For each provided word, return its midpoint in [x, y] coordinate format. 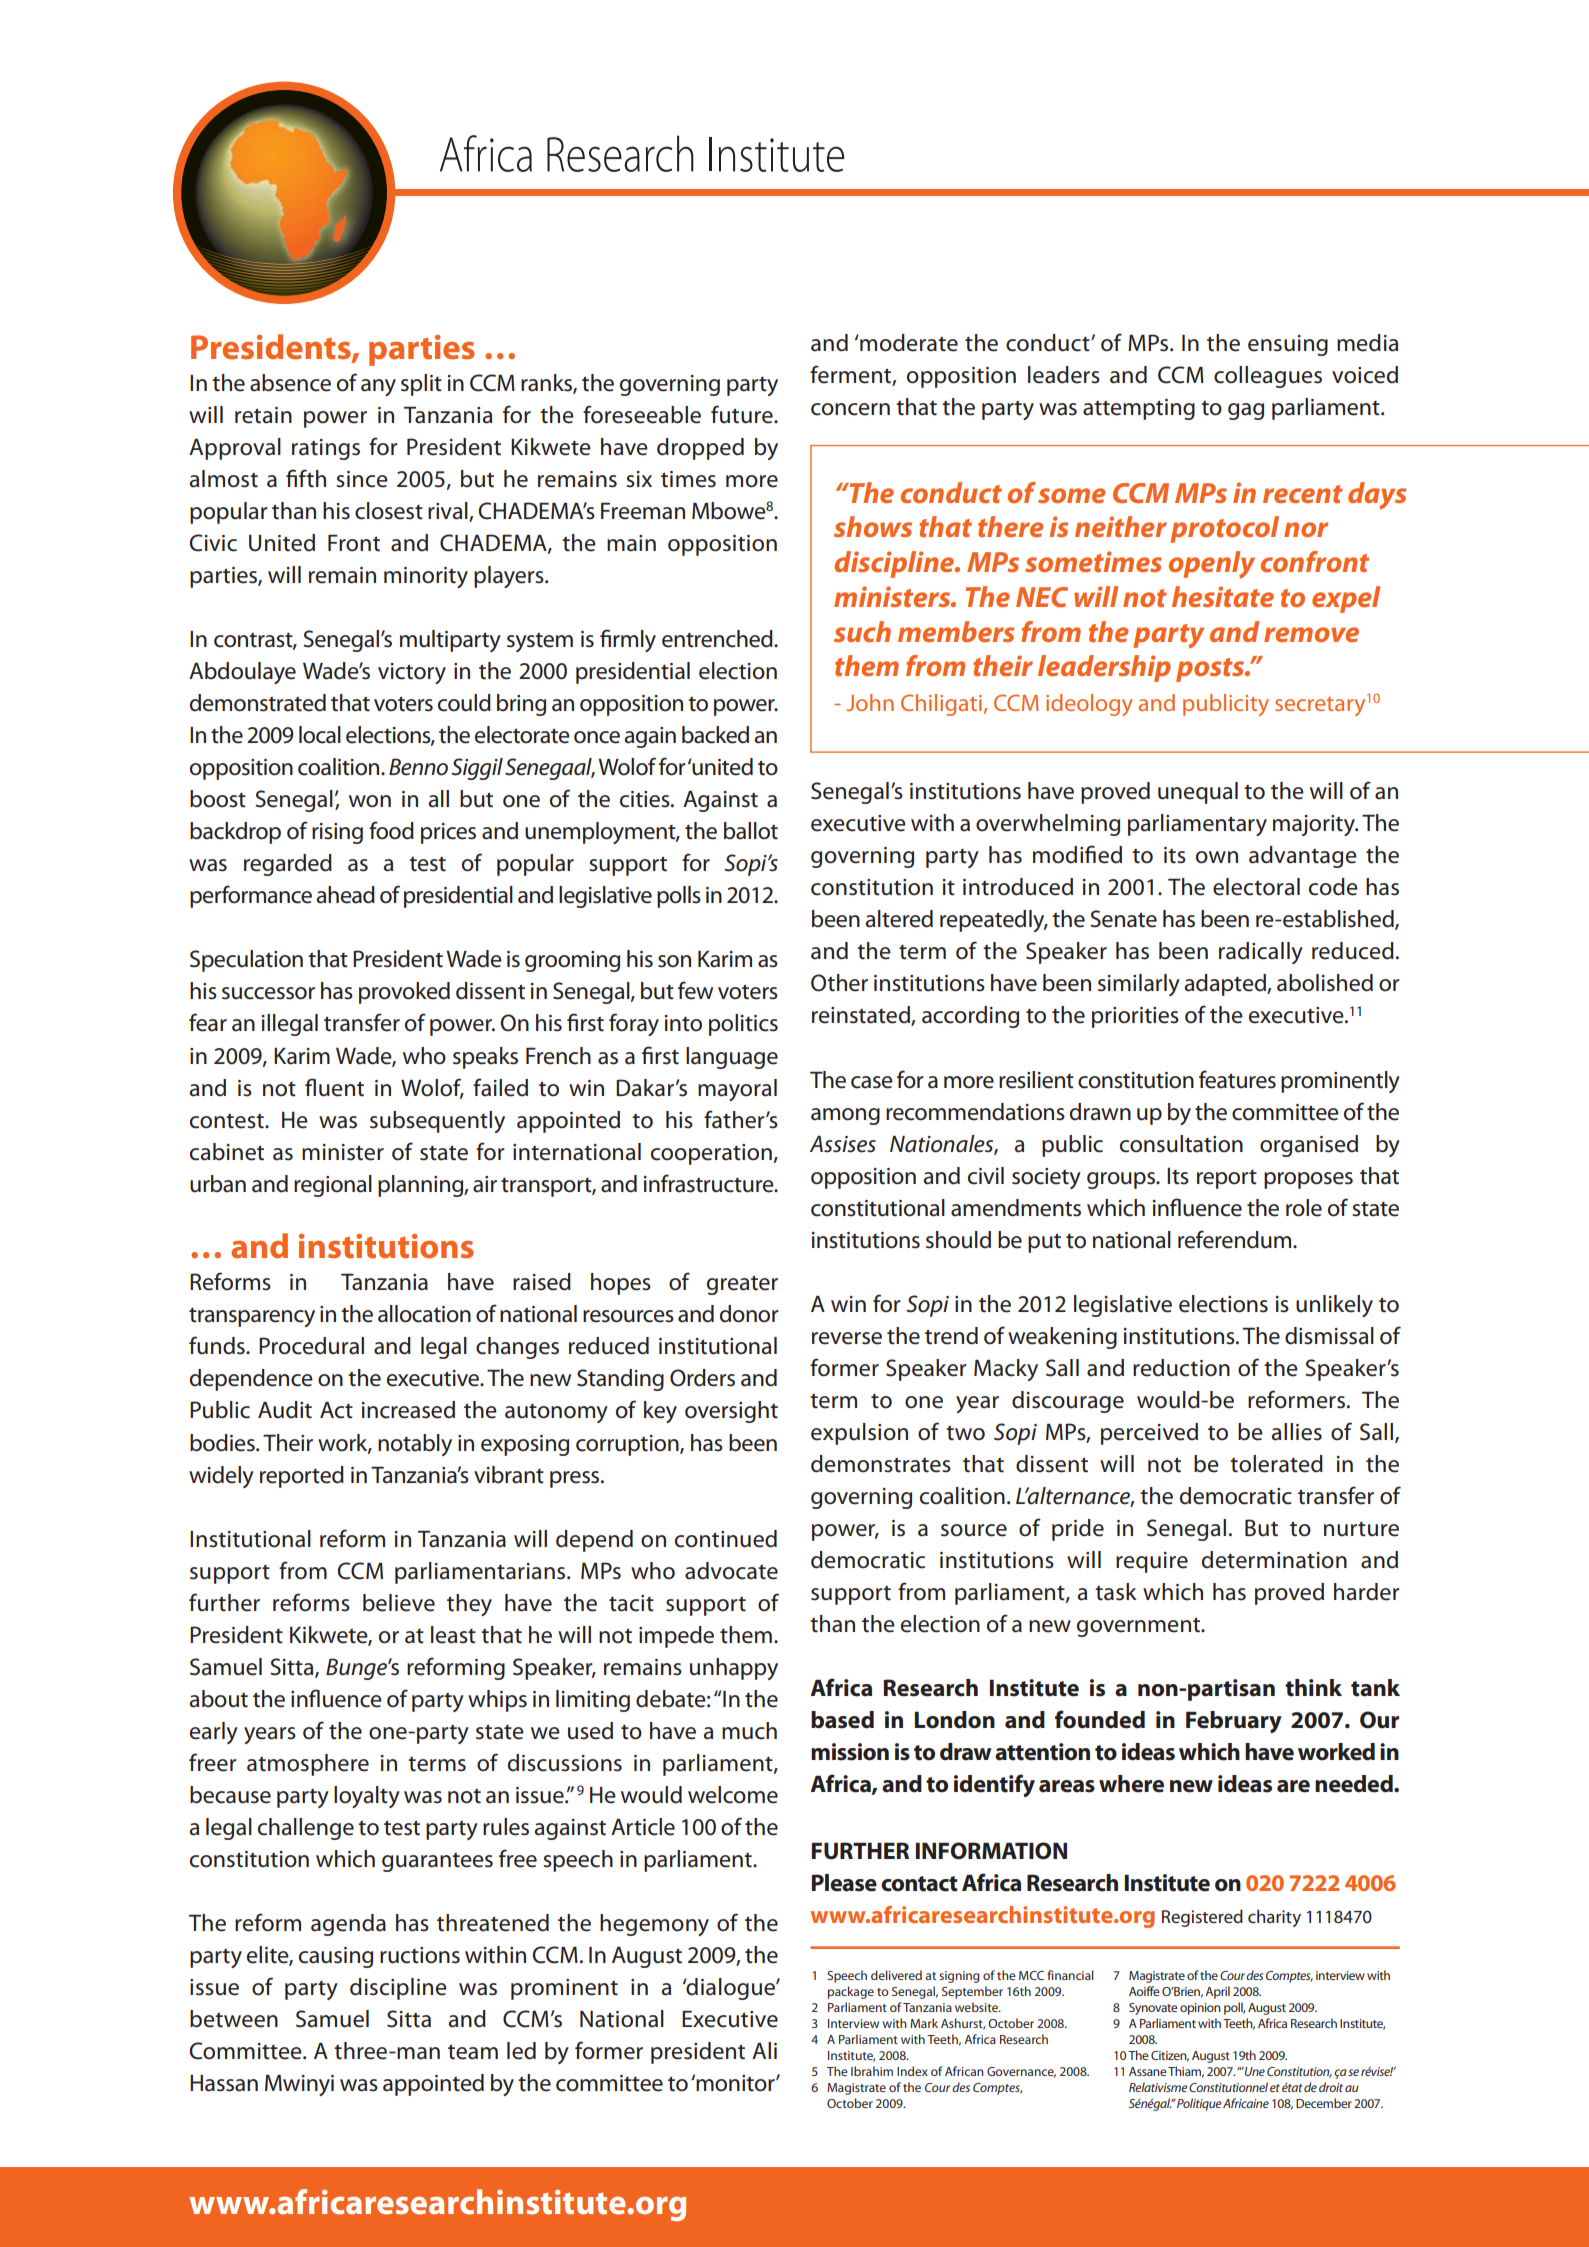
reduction [1181, 1368]
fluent [334, 1087]
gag [1246, 411]
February [1234, 1722]
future [743, 414]
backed [715, 735]
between [234, 2019]
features [1237, 1079]
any [378, 387]
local [320, 735]
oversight [731, 1412]
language [732, 1058]
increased [408, 1410]
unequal [1198, 793]
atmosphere [308, 1765]
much [749, 1731]
